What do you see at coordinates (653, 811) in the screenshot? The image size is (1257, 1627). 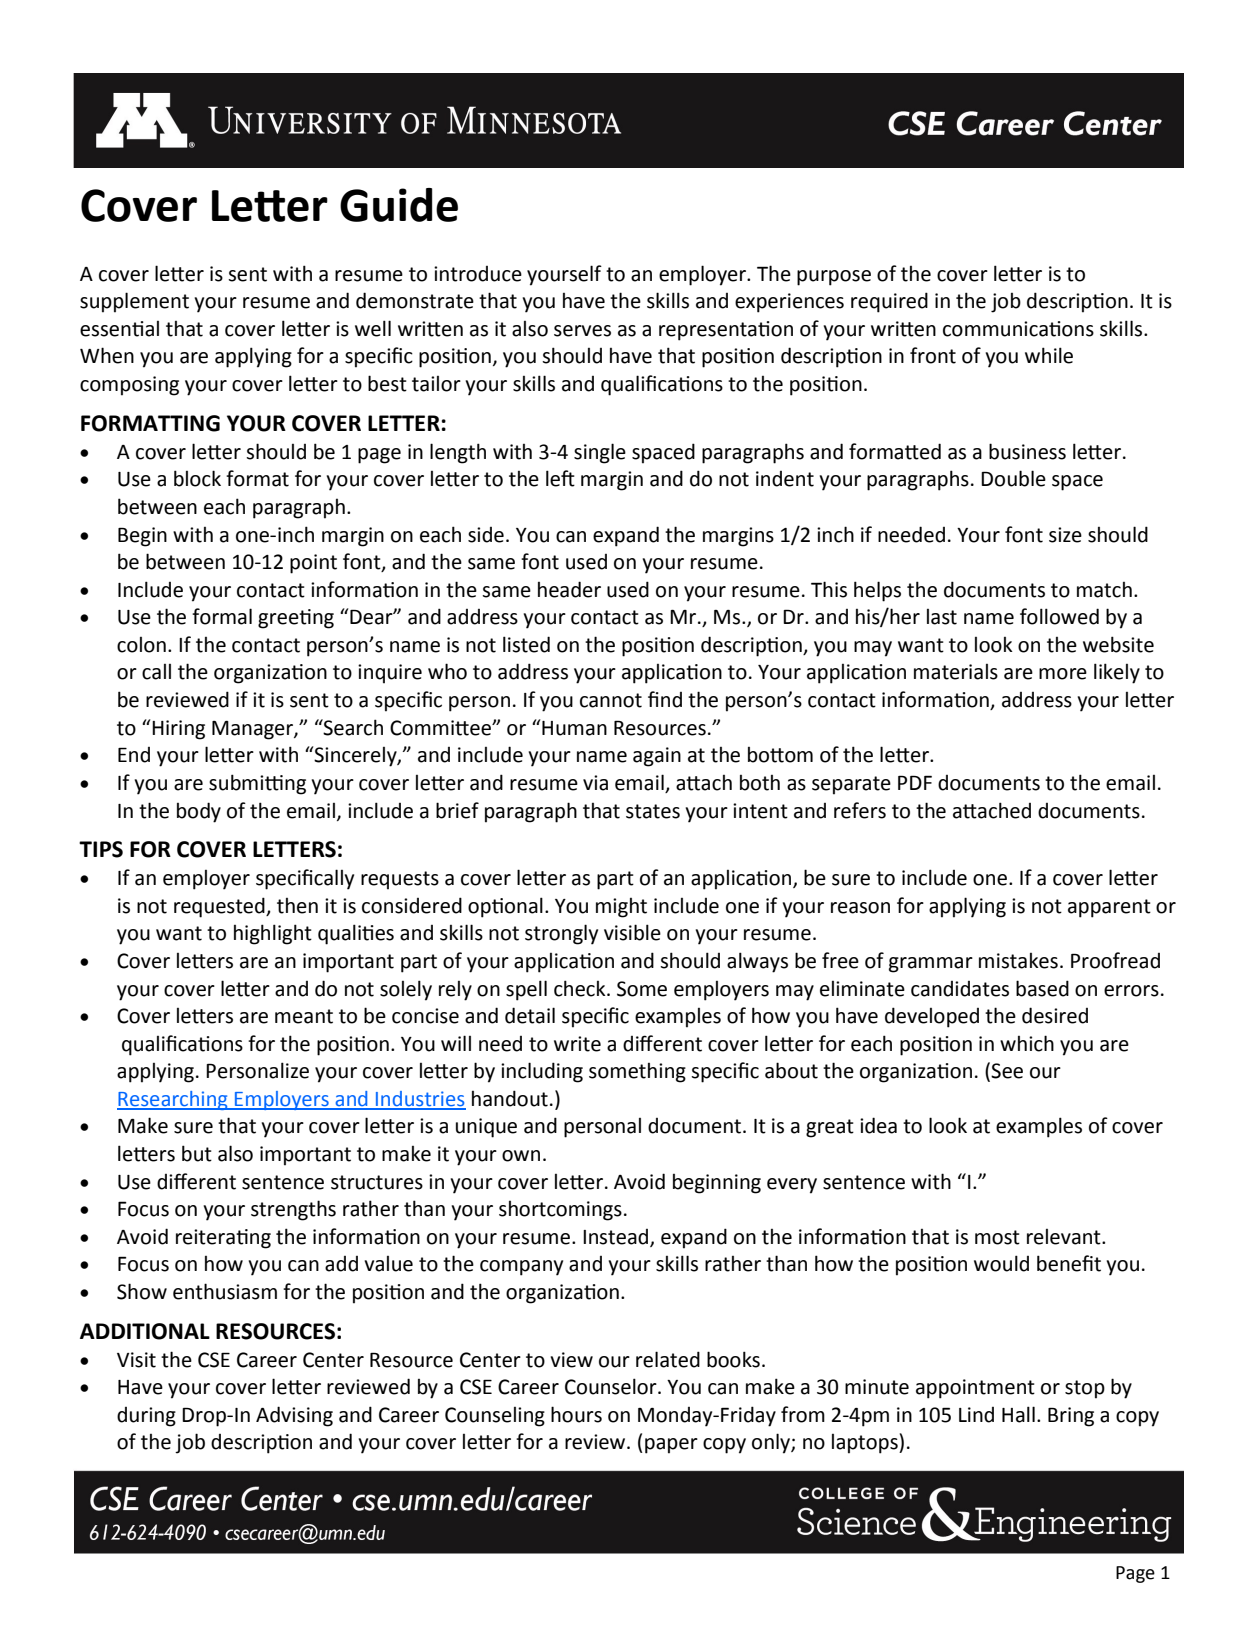 I see `states` at bounding box center [653, 811].
